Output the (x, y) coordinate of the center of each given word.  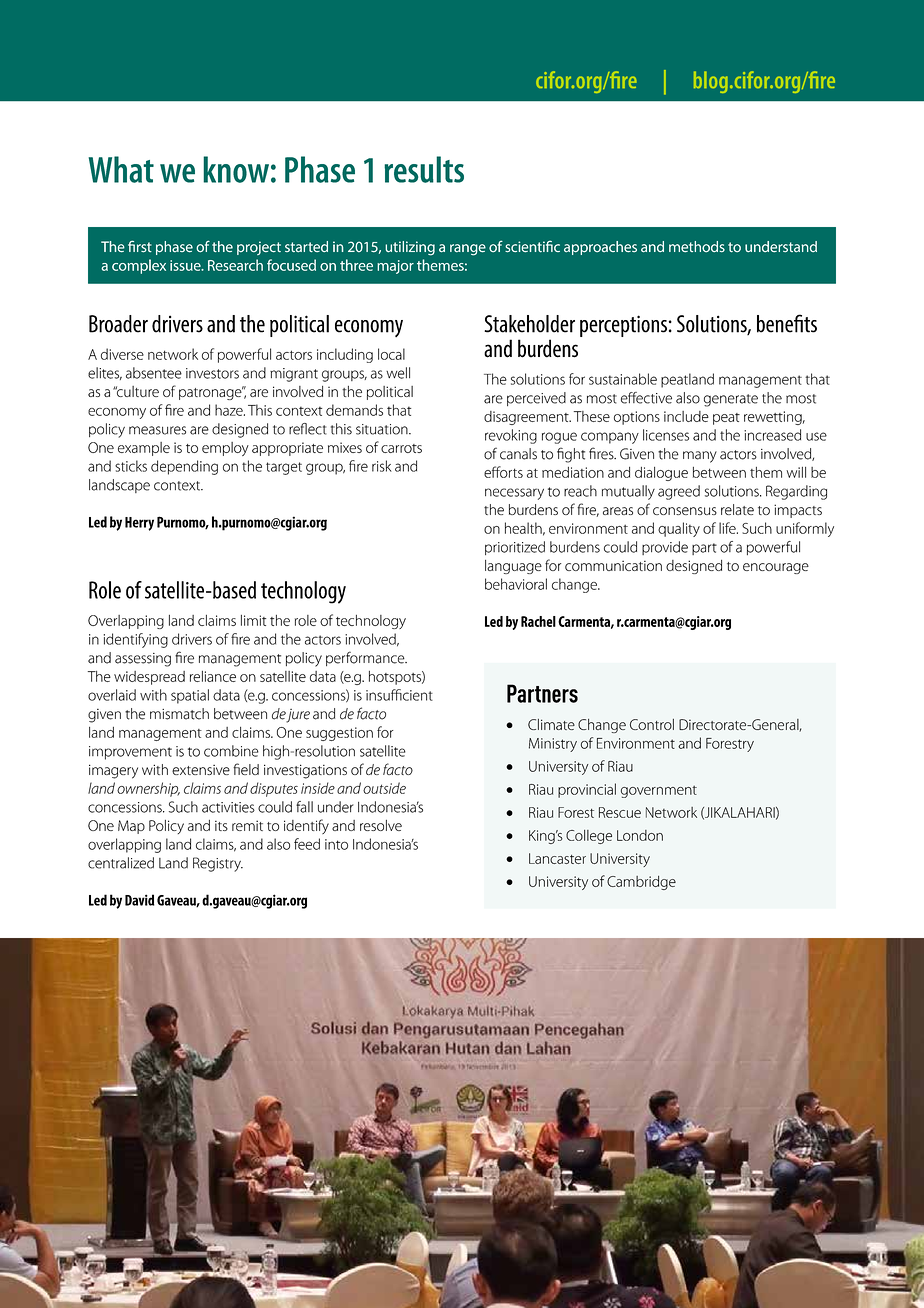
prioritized (515, 548)
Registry (218, 864)
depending (184, 467)
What (121, 169)
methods (697, 247)
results (424, 169)
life (728, 528)
